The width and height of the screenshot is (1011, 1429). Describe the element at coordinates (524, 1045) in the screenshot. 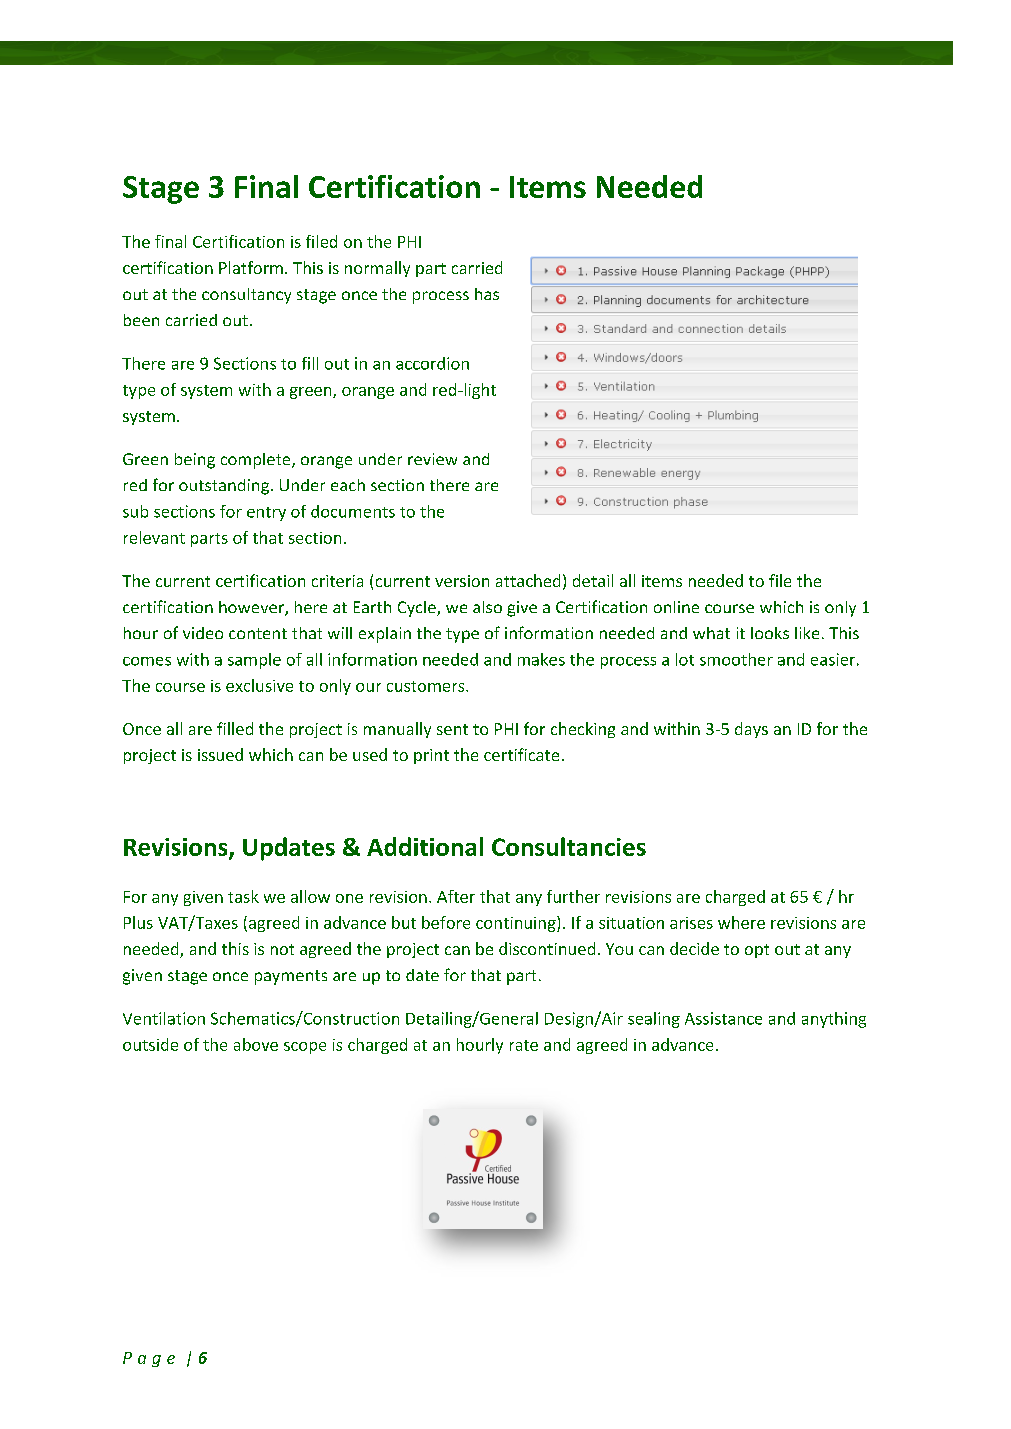

I see `rate` at that location.
